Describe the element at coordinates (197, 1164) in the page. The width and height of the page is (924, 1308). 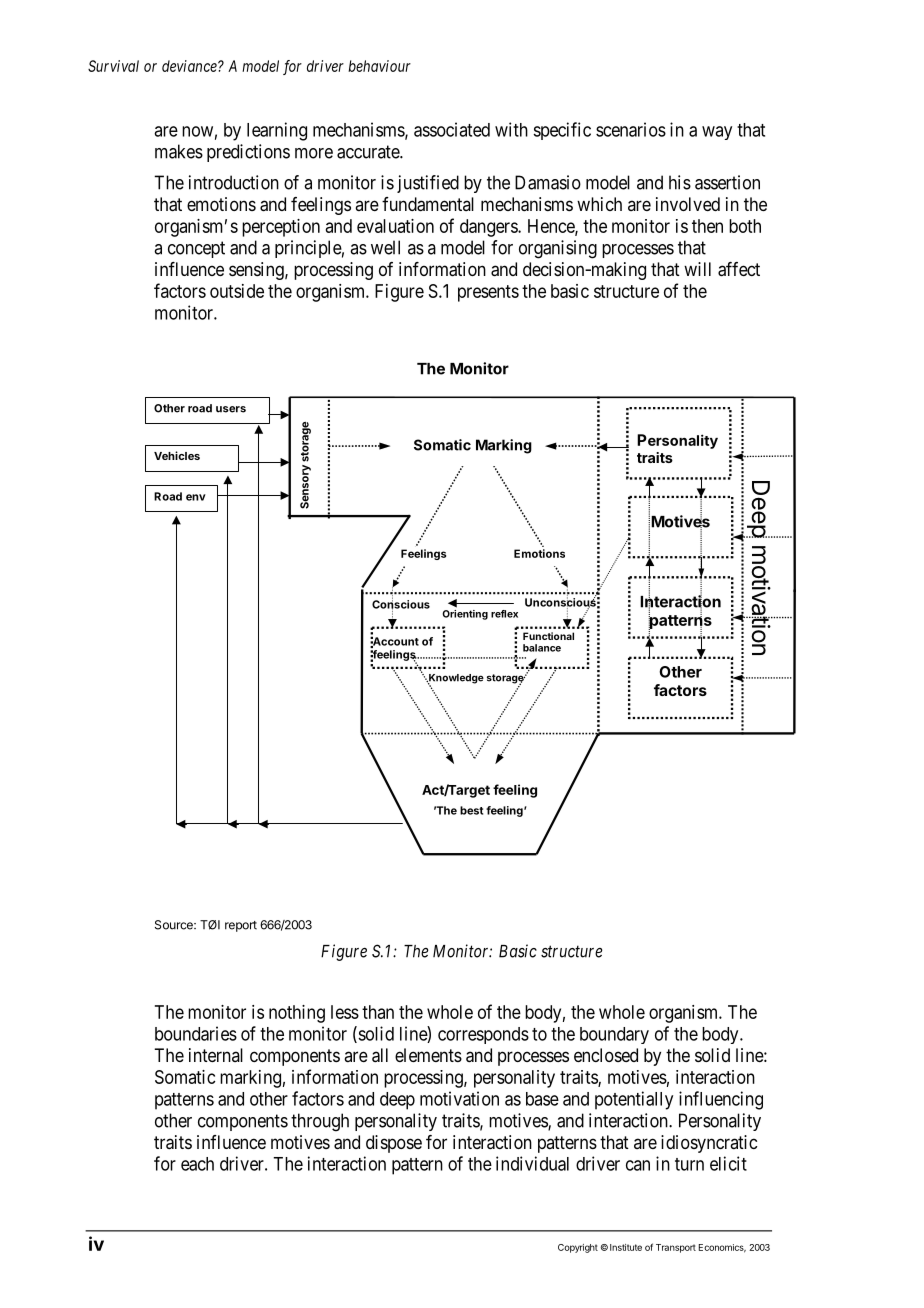
I see `each` at that location.
